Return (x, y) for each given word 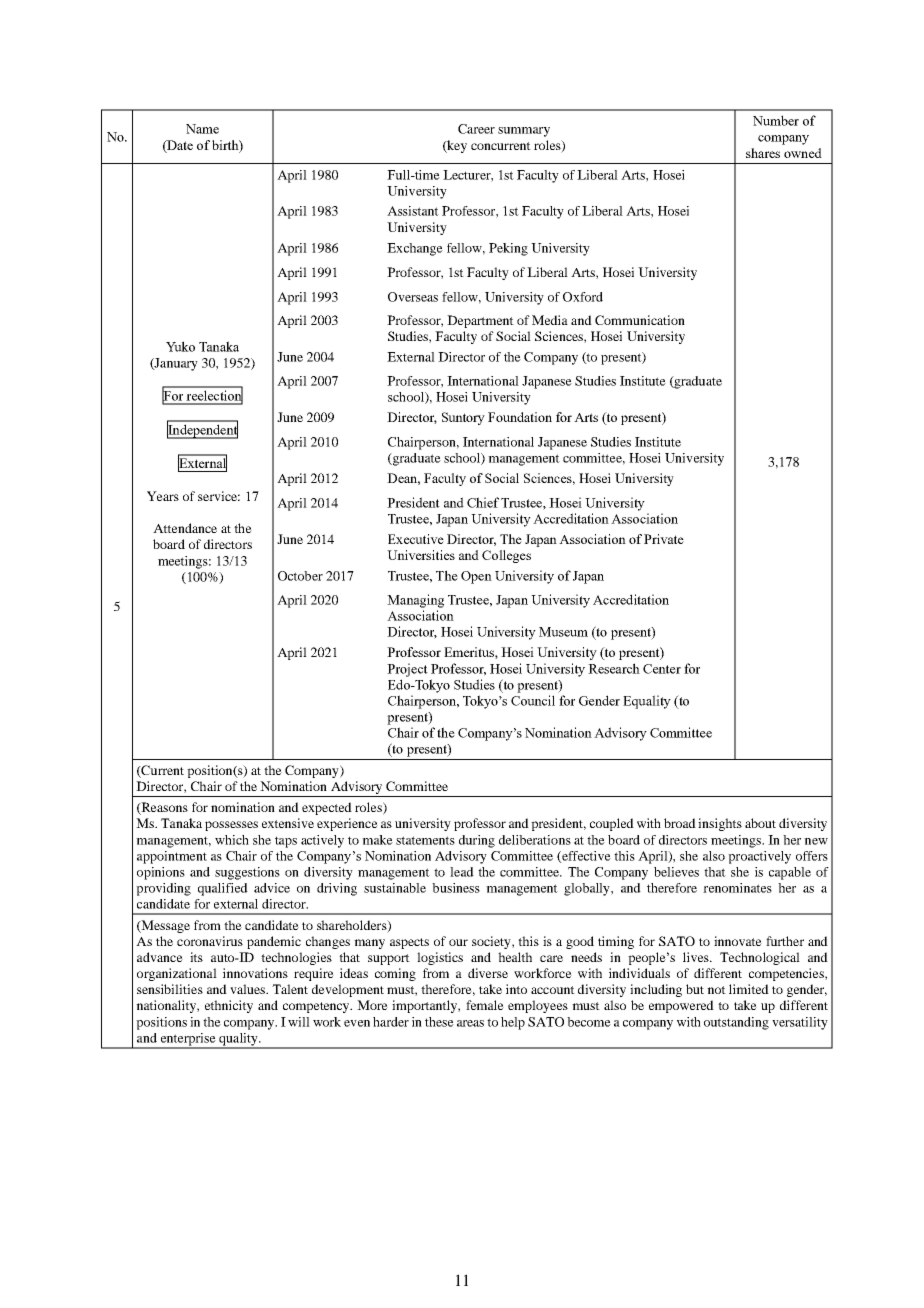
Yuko (180, 346)
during (477, 841)
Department (480, 321)
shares (763, 153)
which (232, 840)
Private (664, 539)
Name (202, 129)
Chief (483, 502)
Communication (640, 320)
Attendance (185, 528)
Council (533, 700)
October (300, 576)
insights (720, 824)
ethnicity (229, 1006)
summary (524, 132)
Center (662, 669)
